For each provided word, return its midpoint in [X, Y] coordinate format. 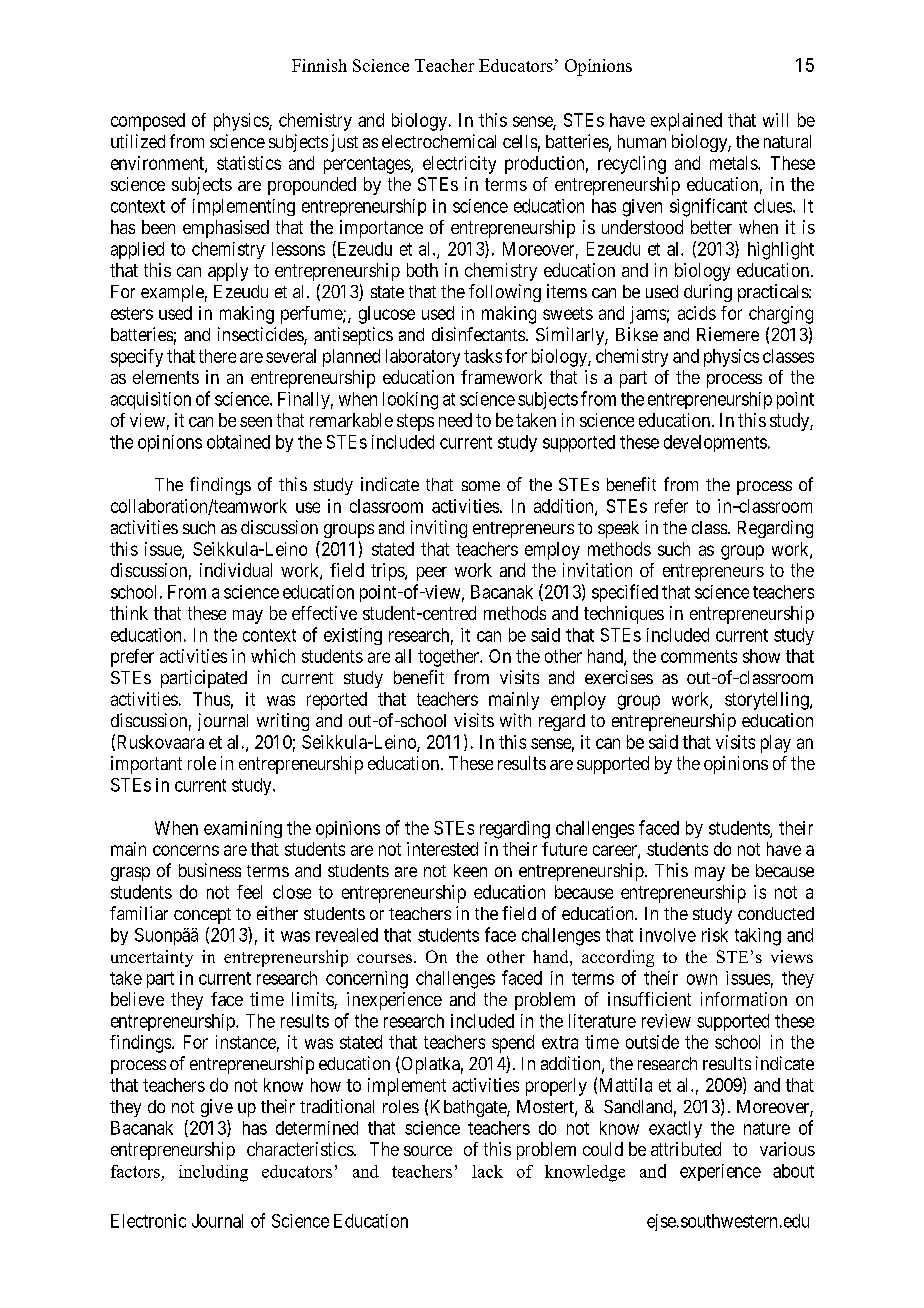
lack [487, 1171]
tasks [483, 356]
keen [470, 870]
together [449, 658]
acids [697, 313]
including [213, 1173]
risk [715, 935]
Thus [211, 699]
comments [699, 656]
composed [148, 122]
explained [686, 122]
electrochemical [439, 141]
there [217, 356]
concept [202, 916]
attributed [686, 1149]
